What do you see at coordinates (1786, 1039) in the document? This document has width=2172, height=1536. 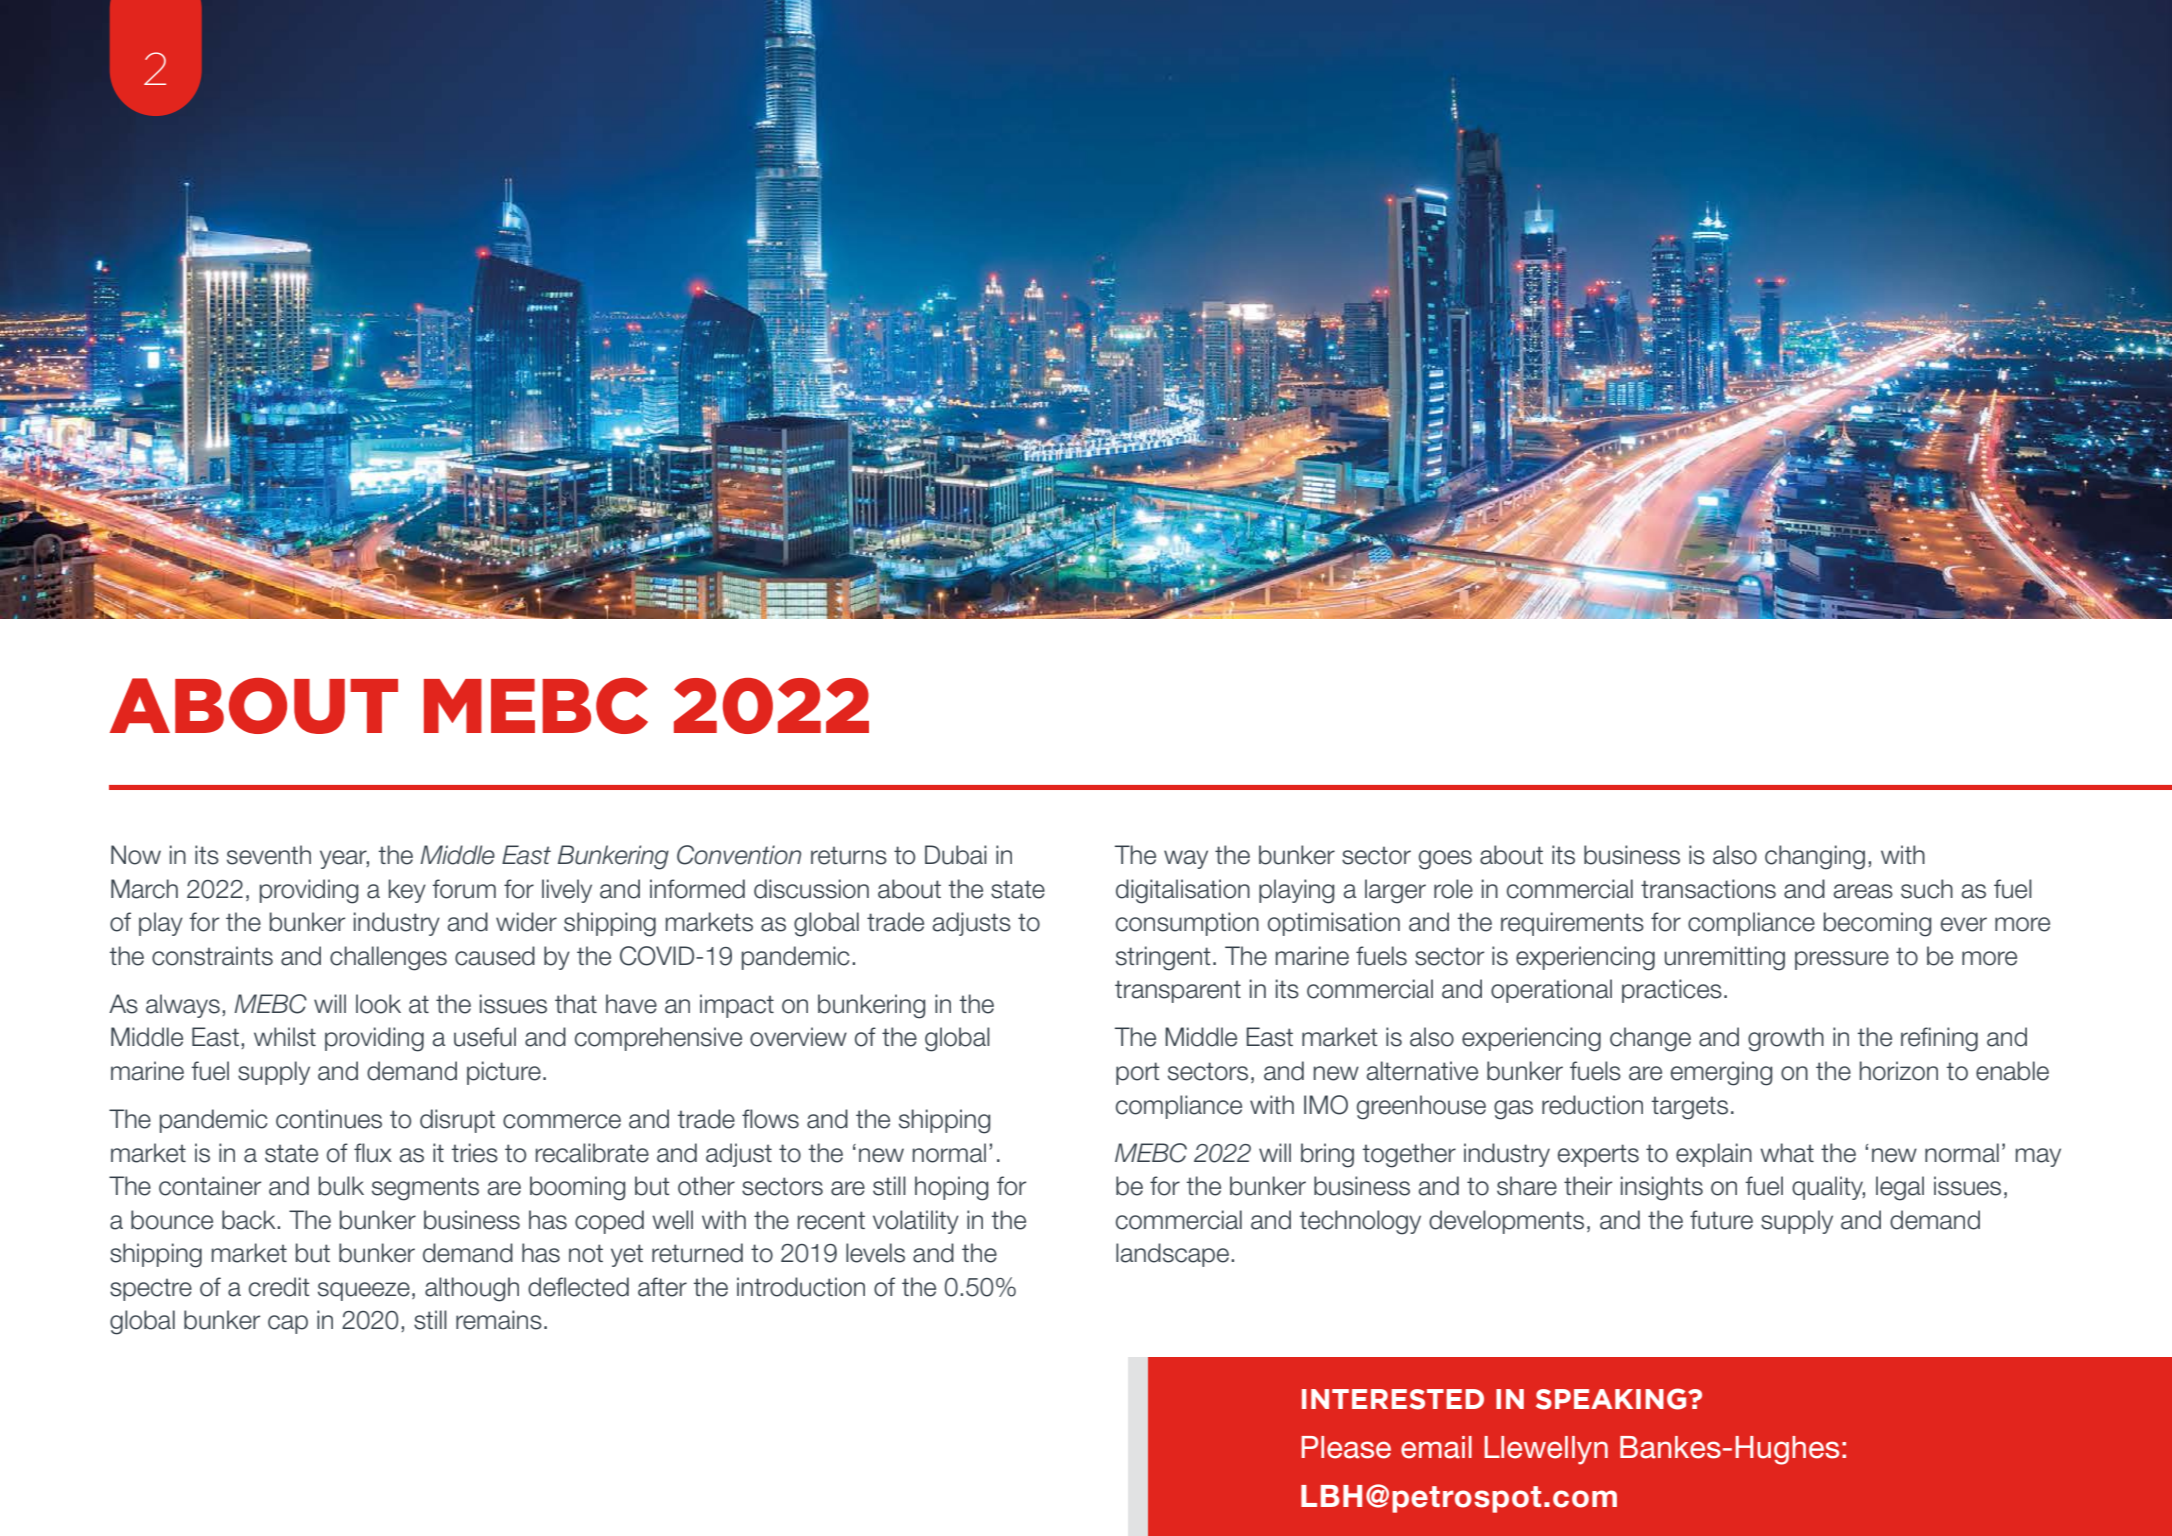 I see `growth` at bounding box center [1786, 1039].
